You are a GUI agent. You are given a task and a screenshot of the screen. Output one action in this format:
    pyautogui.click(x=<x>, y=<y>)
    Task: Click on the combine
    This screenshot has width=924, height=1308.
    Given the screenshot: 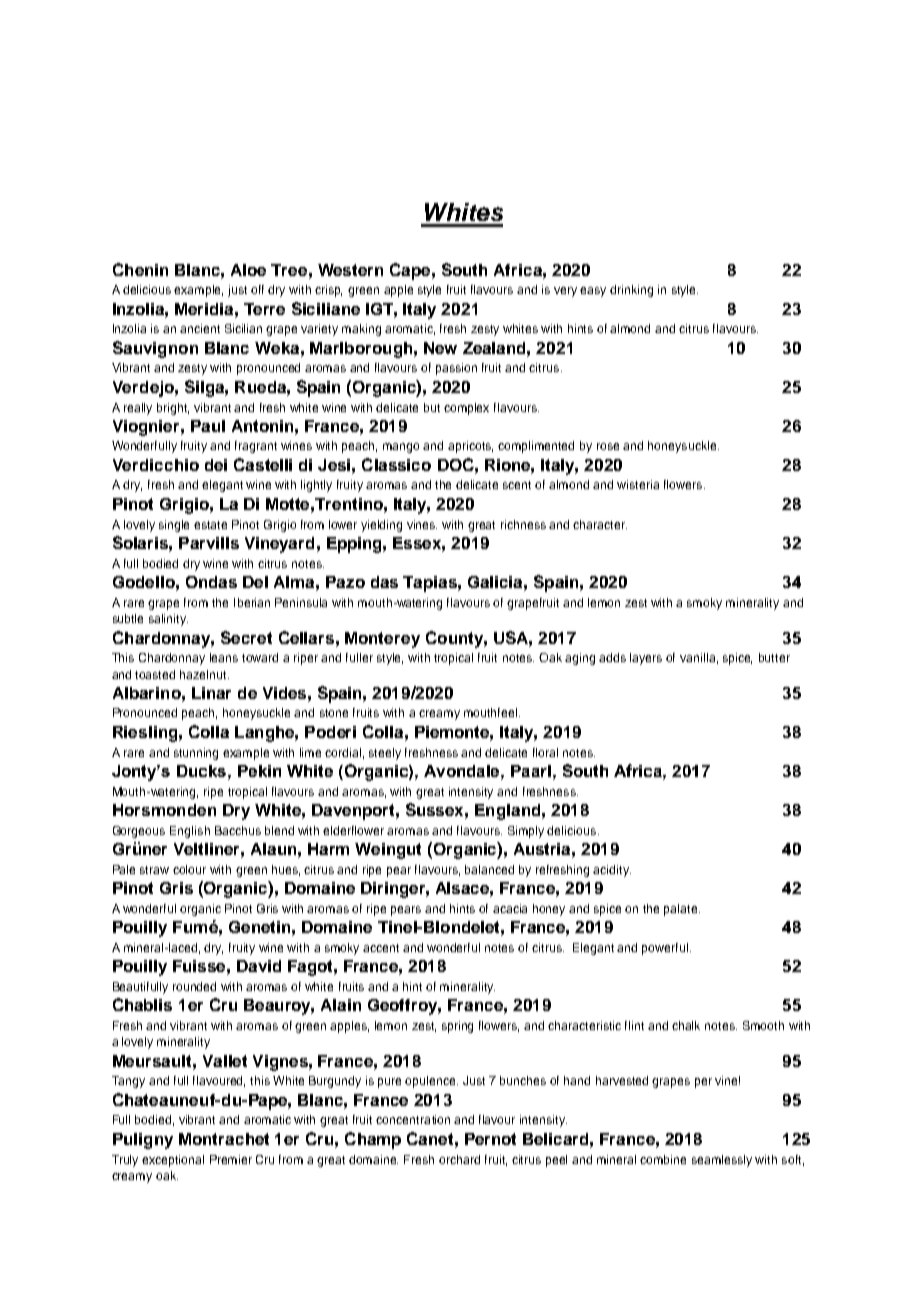 What is the action you would take?
    pyautogui.click(x=663, y=1159)
